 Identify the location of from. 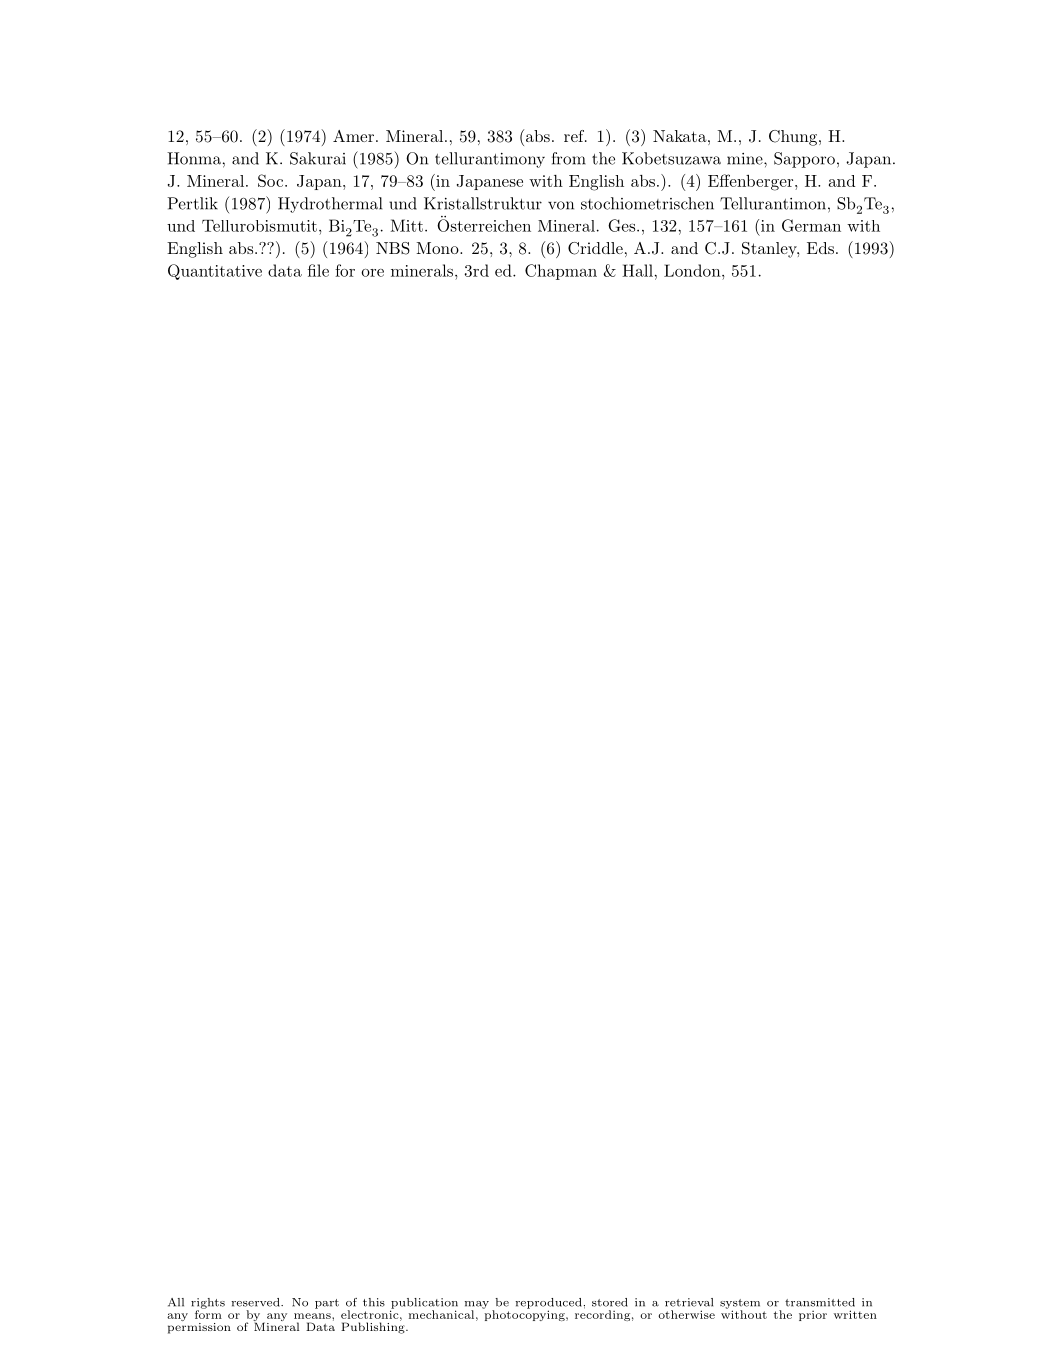
(569, 158).
